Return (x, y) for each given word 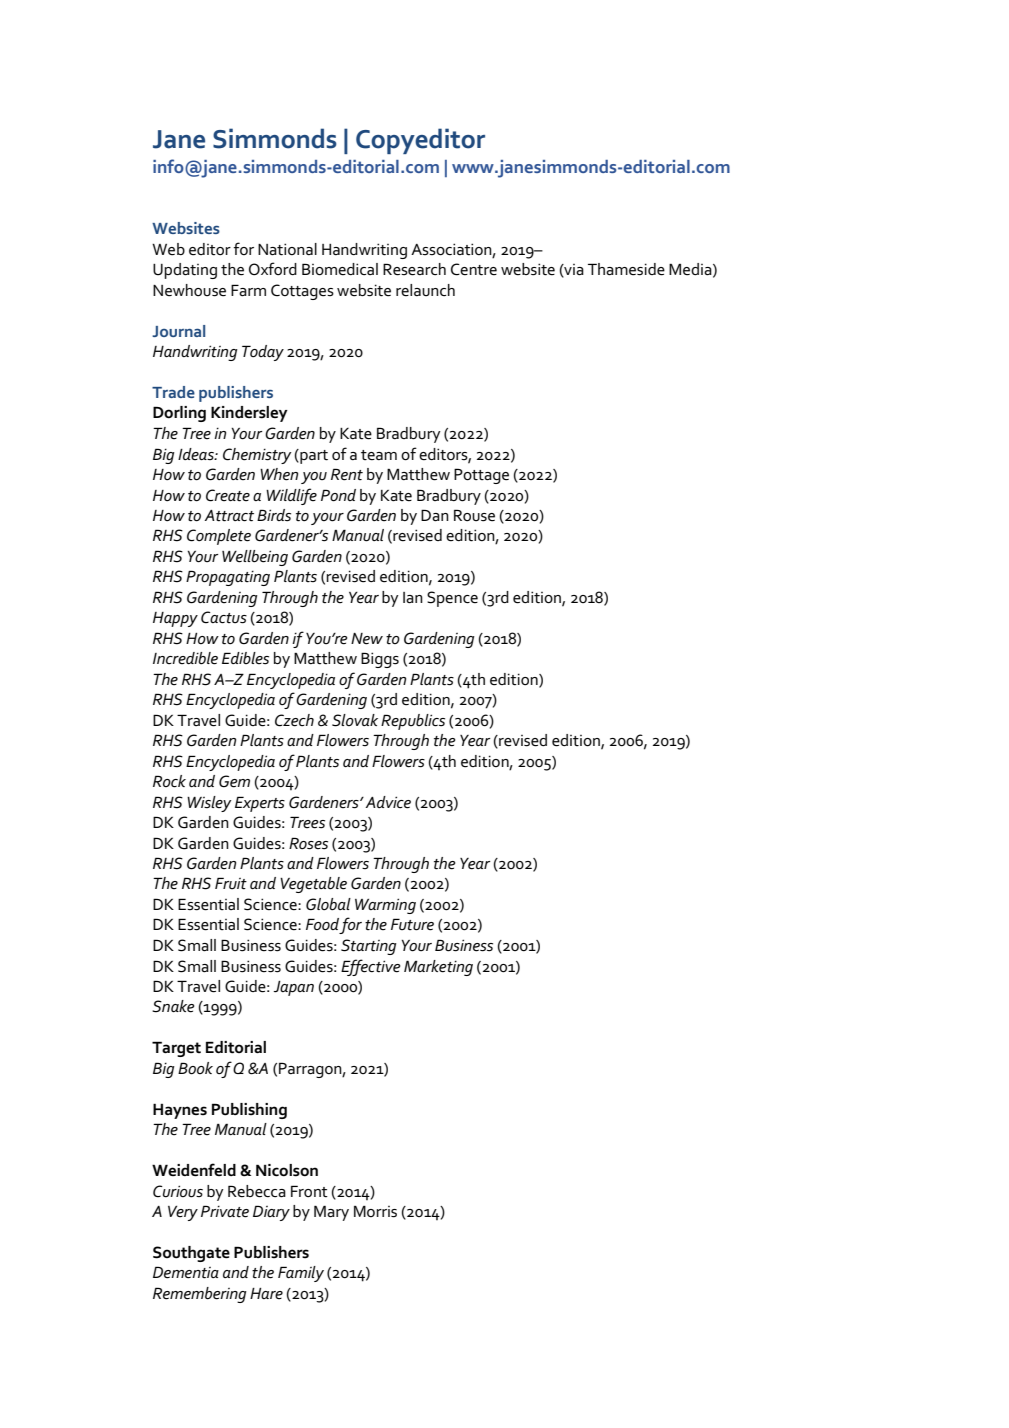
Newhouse (189, 290)
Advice (388, 802)
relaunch (425, 290)
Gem (234, 781)
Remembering (200, 1295)
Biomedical (340, 269)
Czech (294, 720)
